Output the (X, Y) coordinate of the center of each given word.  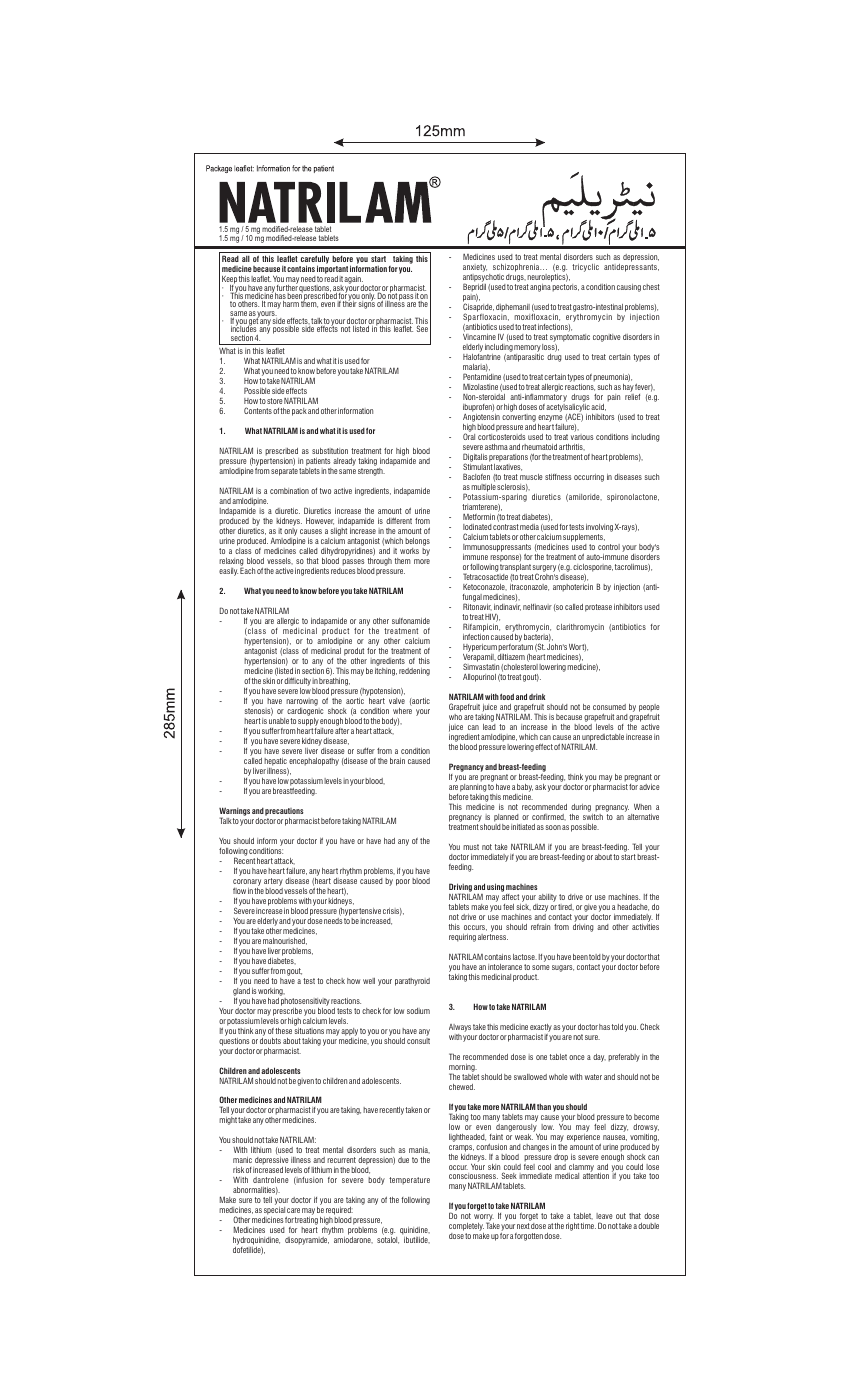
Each (247, 570)
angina (540, 288)
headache (633, 907)
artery (273, 882)
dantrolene (270, 1180)
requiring (462, 938)
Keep (229, 281)
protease (598, 608)
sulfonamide (411, 621)
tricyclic (585, 268)
